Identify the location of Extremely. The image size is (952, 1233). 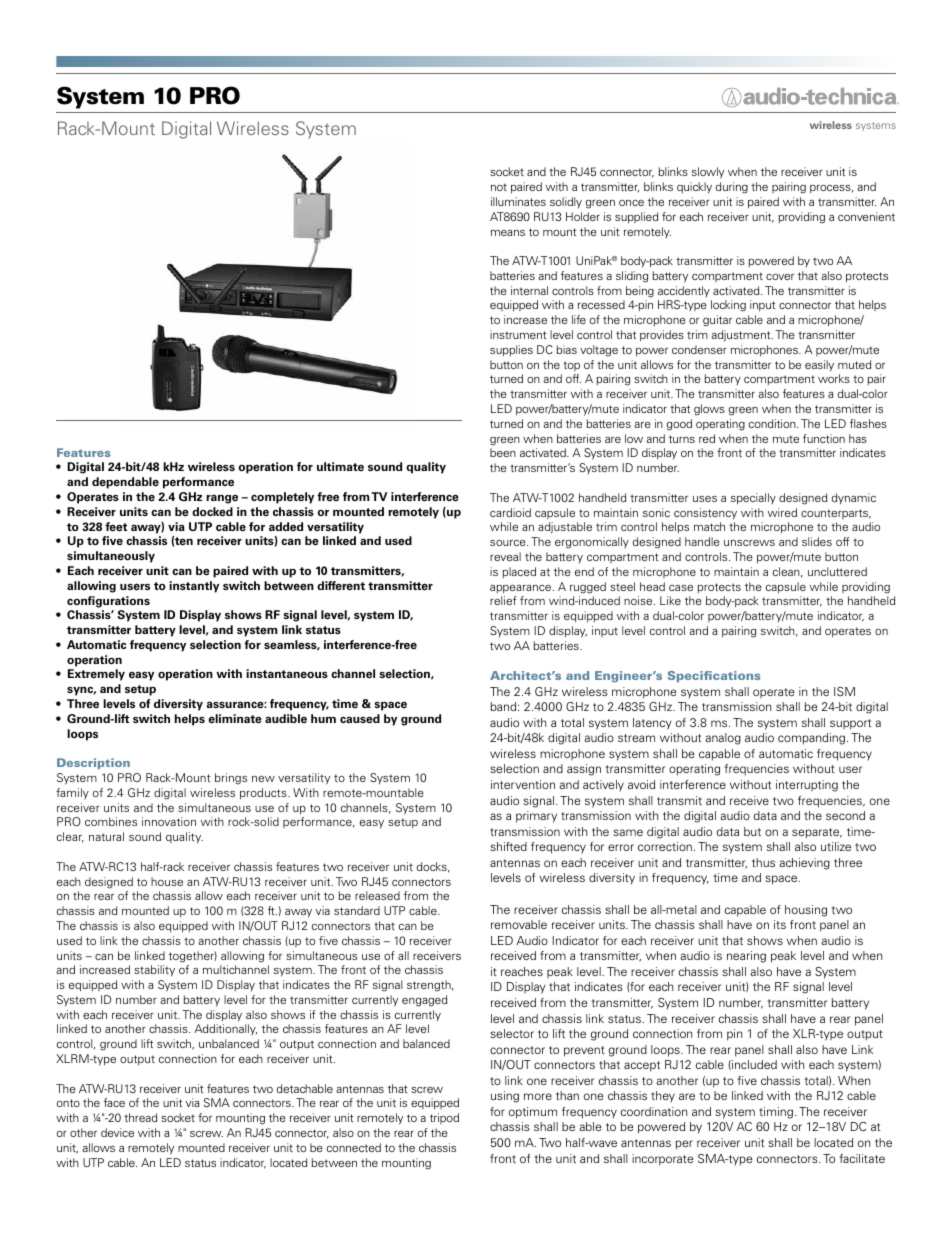
(96, 675).
